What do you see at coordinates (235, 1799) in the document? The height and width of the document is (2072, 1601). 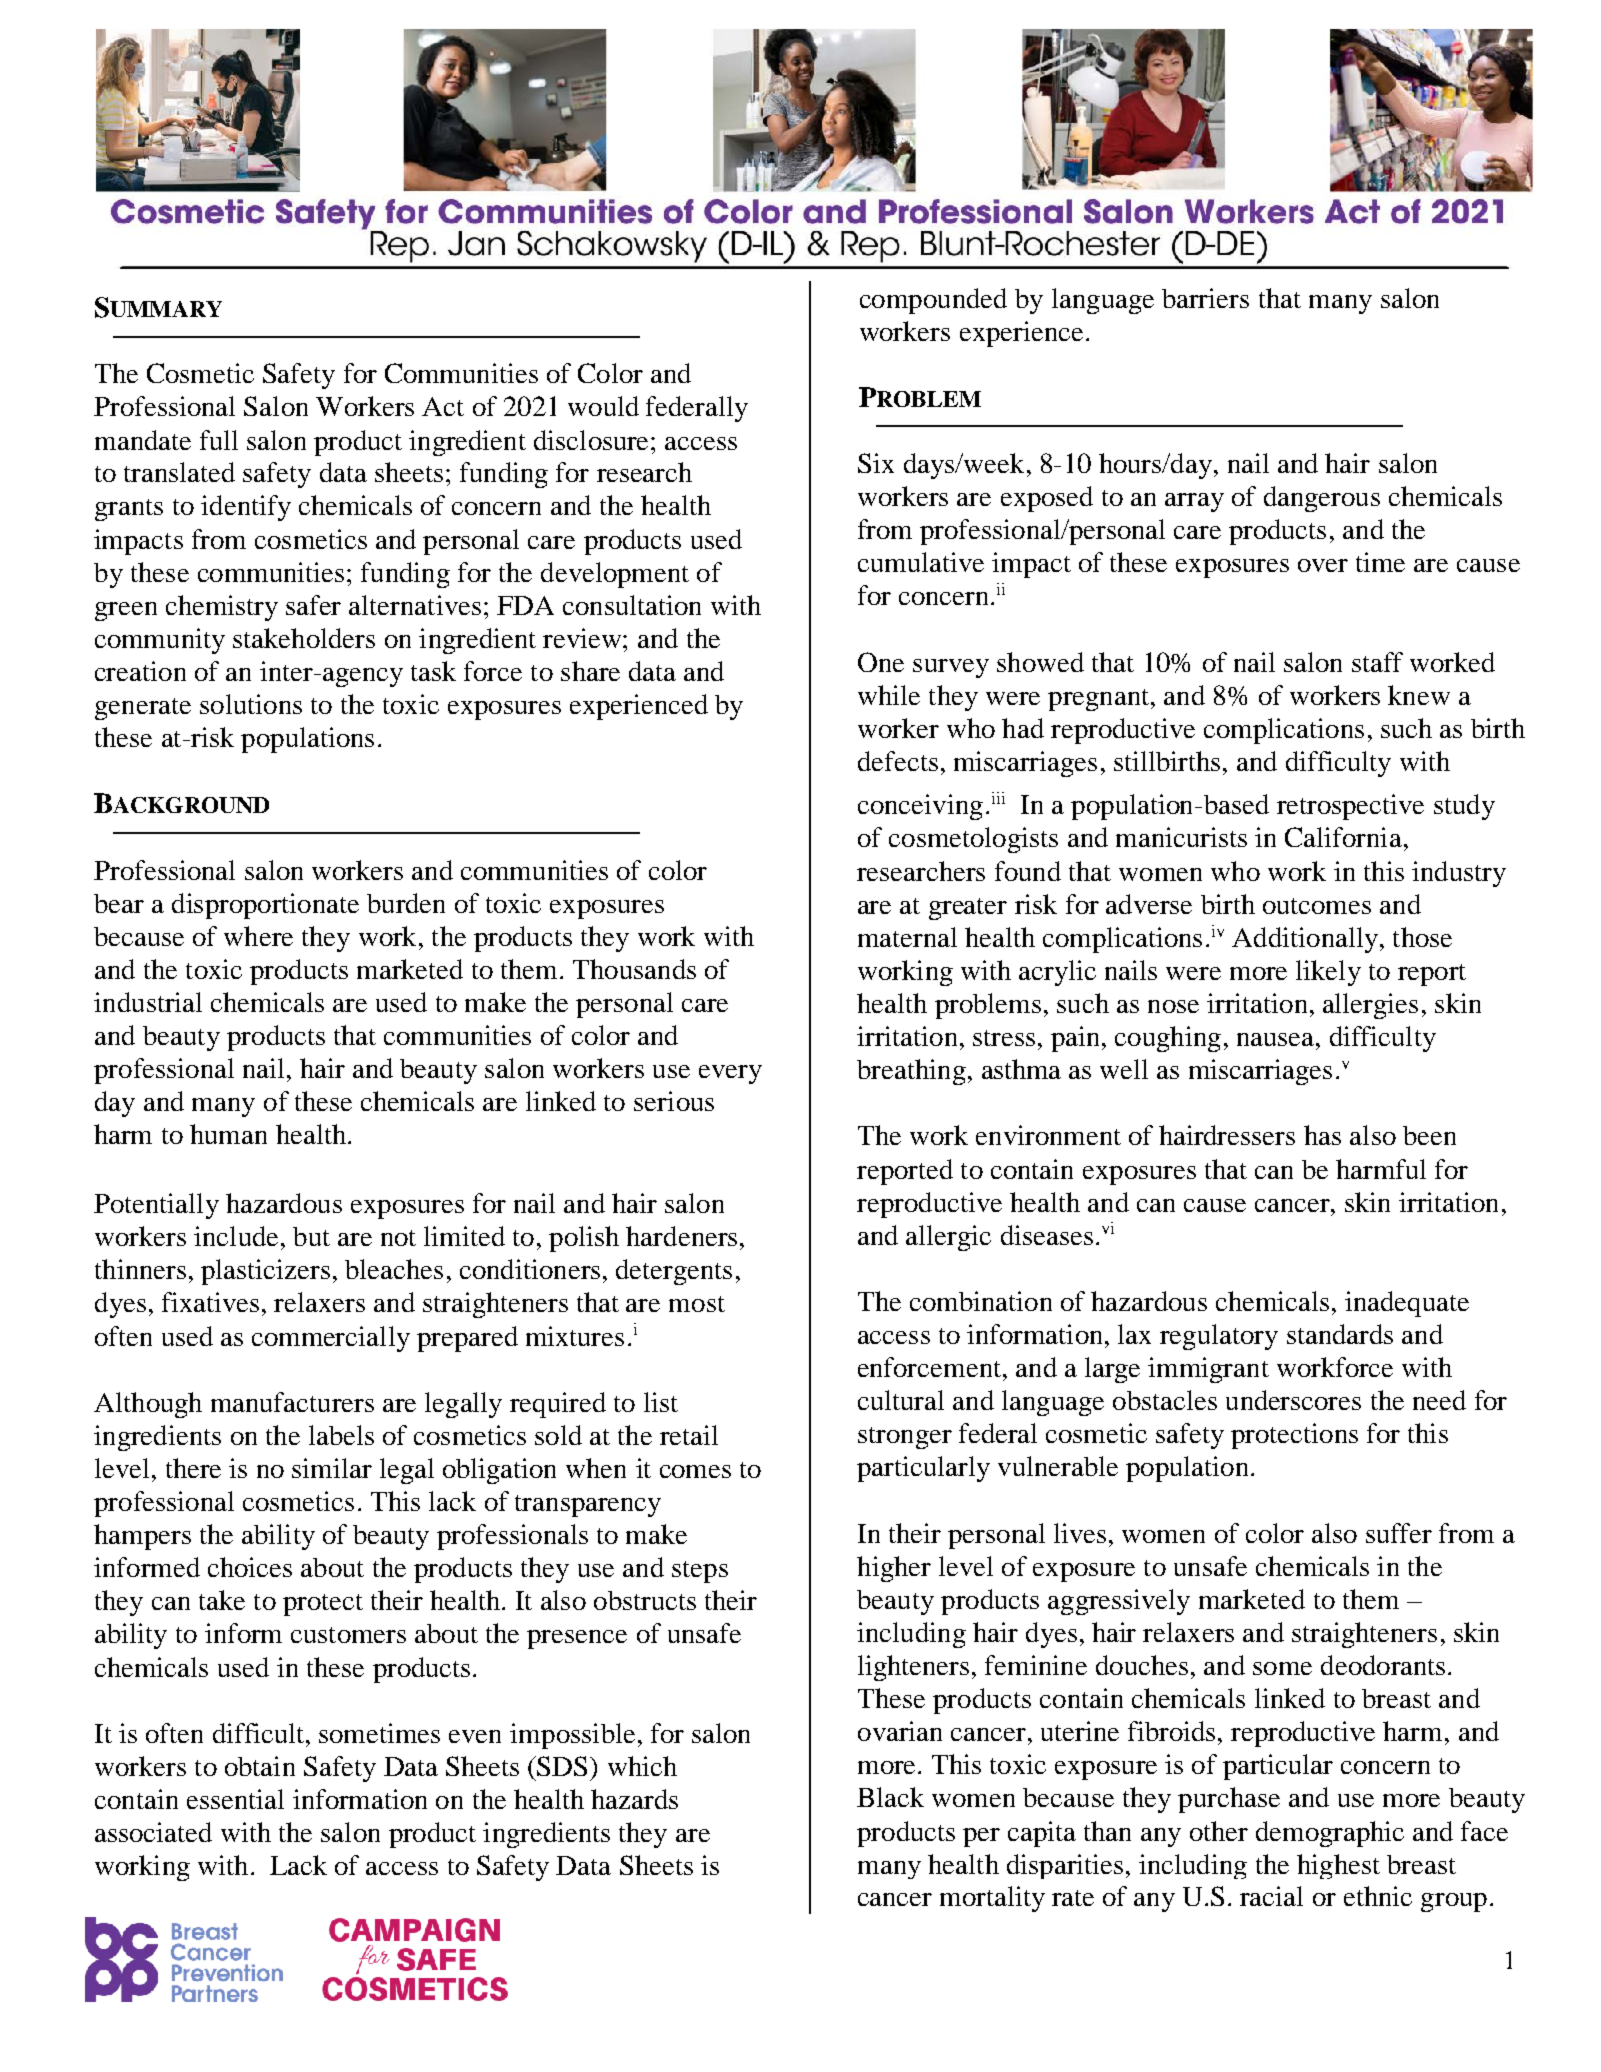 I see `essential` at bounding box center [235, 1799].
